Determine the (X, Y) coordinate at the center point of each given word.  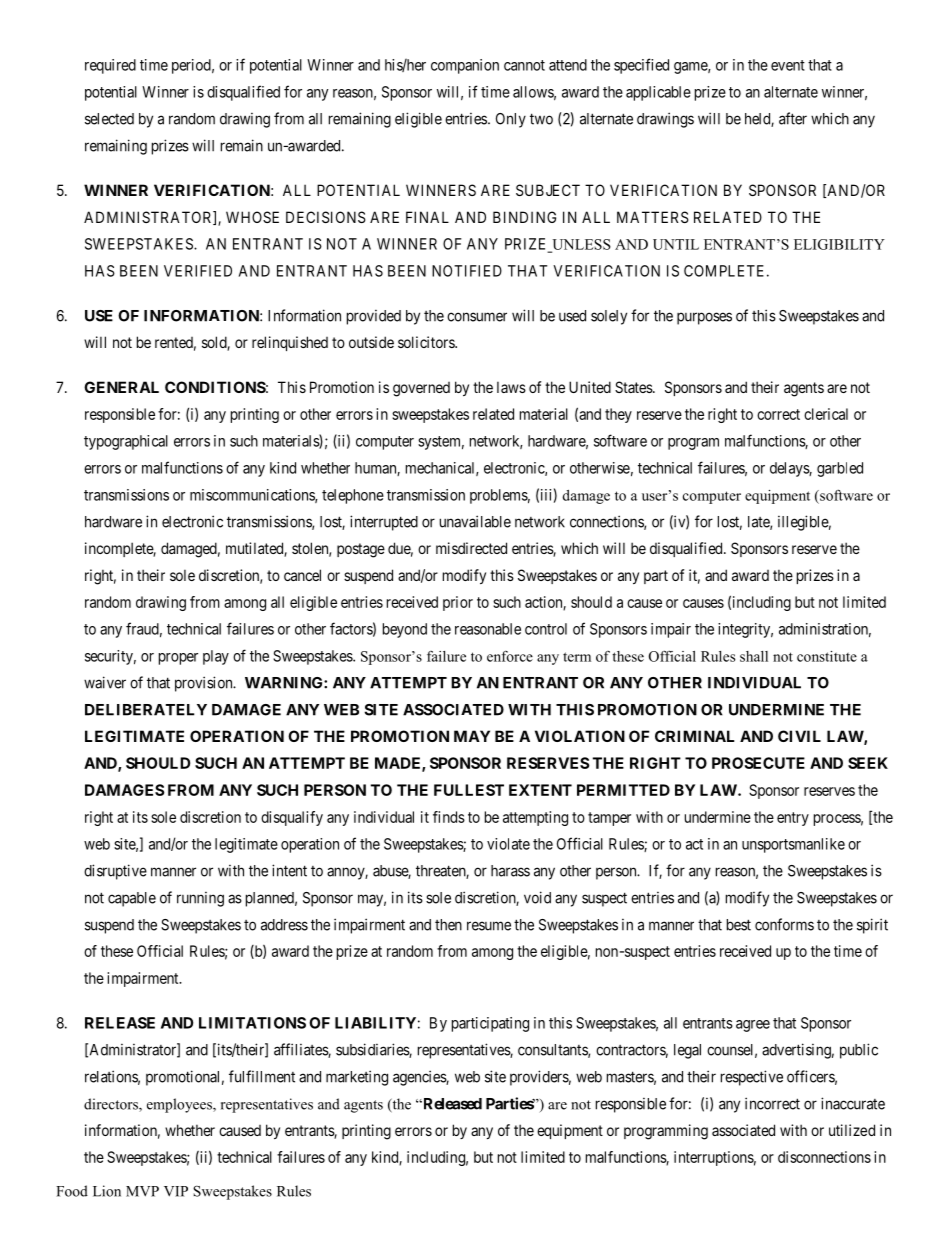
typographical (126, 442)
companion (465, 66)
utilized (852, 1130)
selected (109, 119)
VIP (176, 1191)
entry (793, 819)
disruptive (115, 872)
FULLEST (469, 790)
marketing (357, 1078)
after (793, 118)
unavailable (475, 521)
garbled (840, 469)
